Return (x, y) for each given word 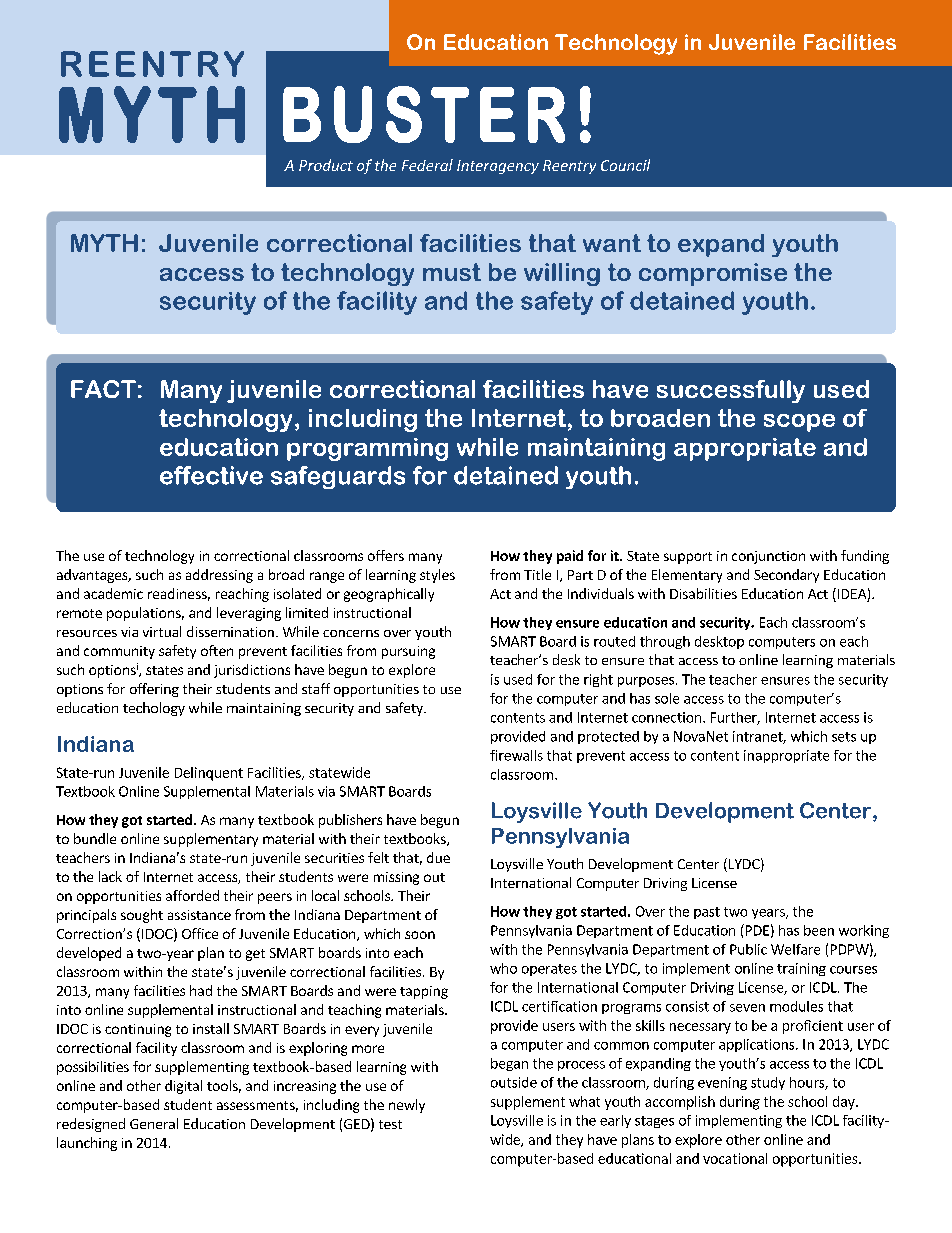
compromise (713, 274)
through (665, 642)
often (217, 650)
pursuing (408, 652)
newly (407, 1106)
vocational (735, 1158)
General (154, 1123)
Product (326, 165)
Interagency (498, 167)
